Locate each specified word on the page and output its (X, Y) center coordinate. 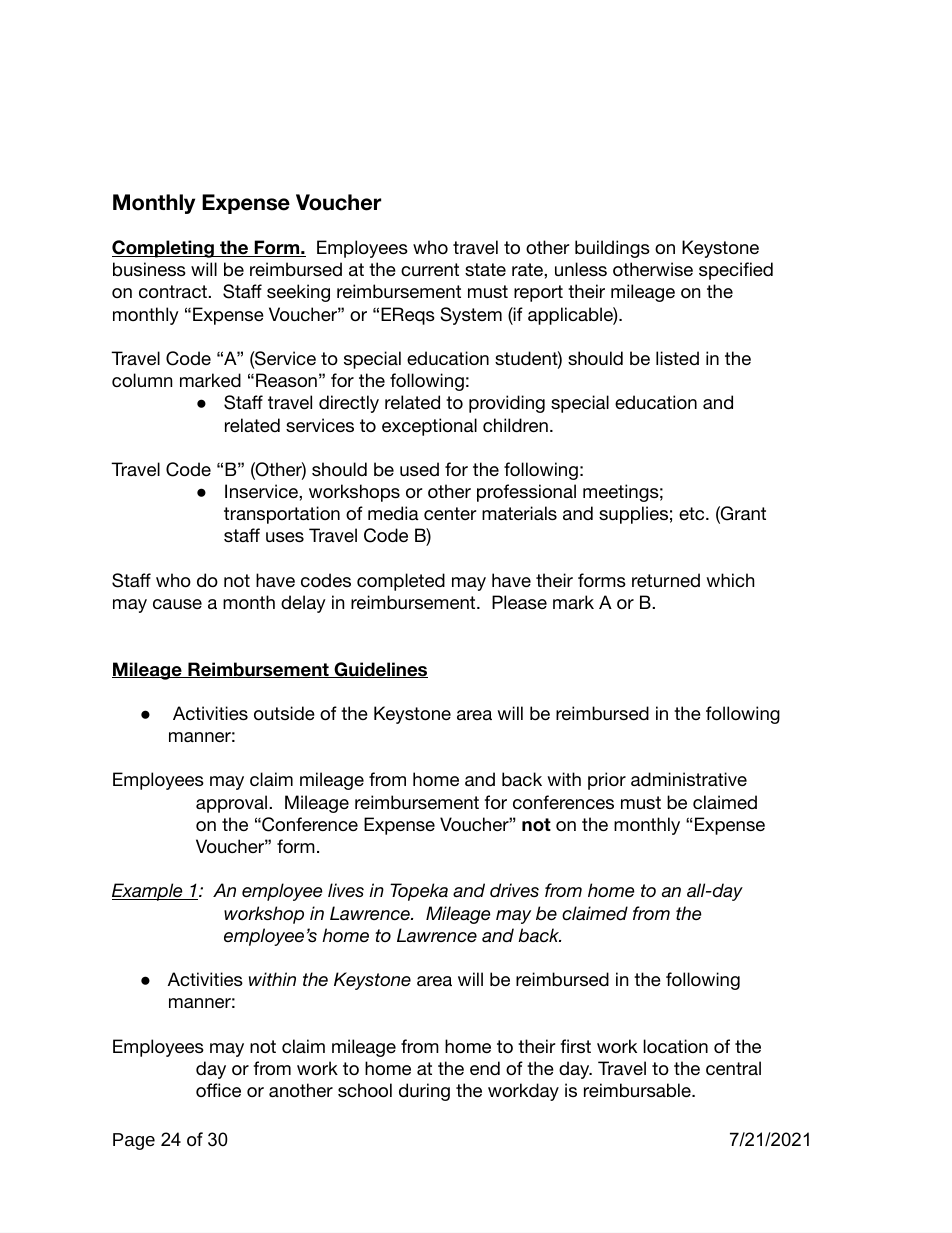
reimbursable (638, 1090)
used (419, 469)
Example (148, 892)
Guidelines (380, 670)
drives (514, 890)
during (424, 1092)
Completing (164, 249)
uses (285, 537)
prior (607, 781)
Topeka (419, 892)
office (218, 1090)
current (430, 269)
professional (526, 493)
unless (581, 269)
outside (284, 713)
